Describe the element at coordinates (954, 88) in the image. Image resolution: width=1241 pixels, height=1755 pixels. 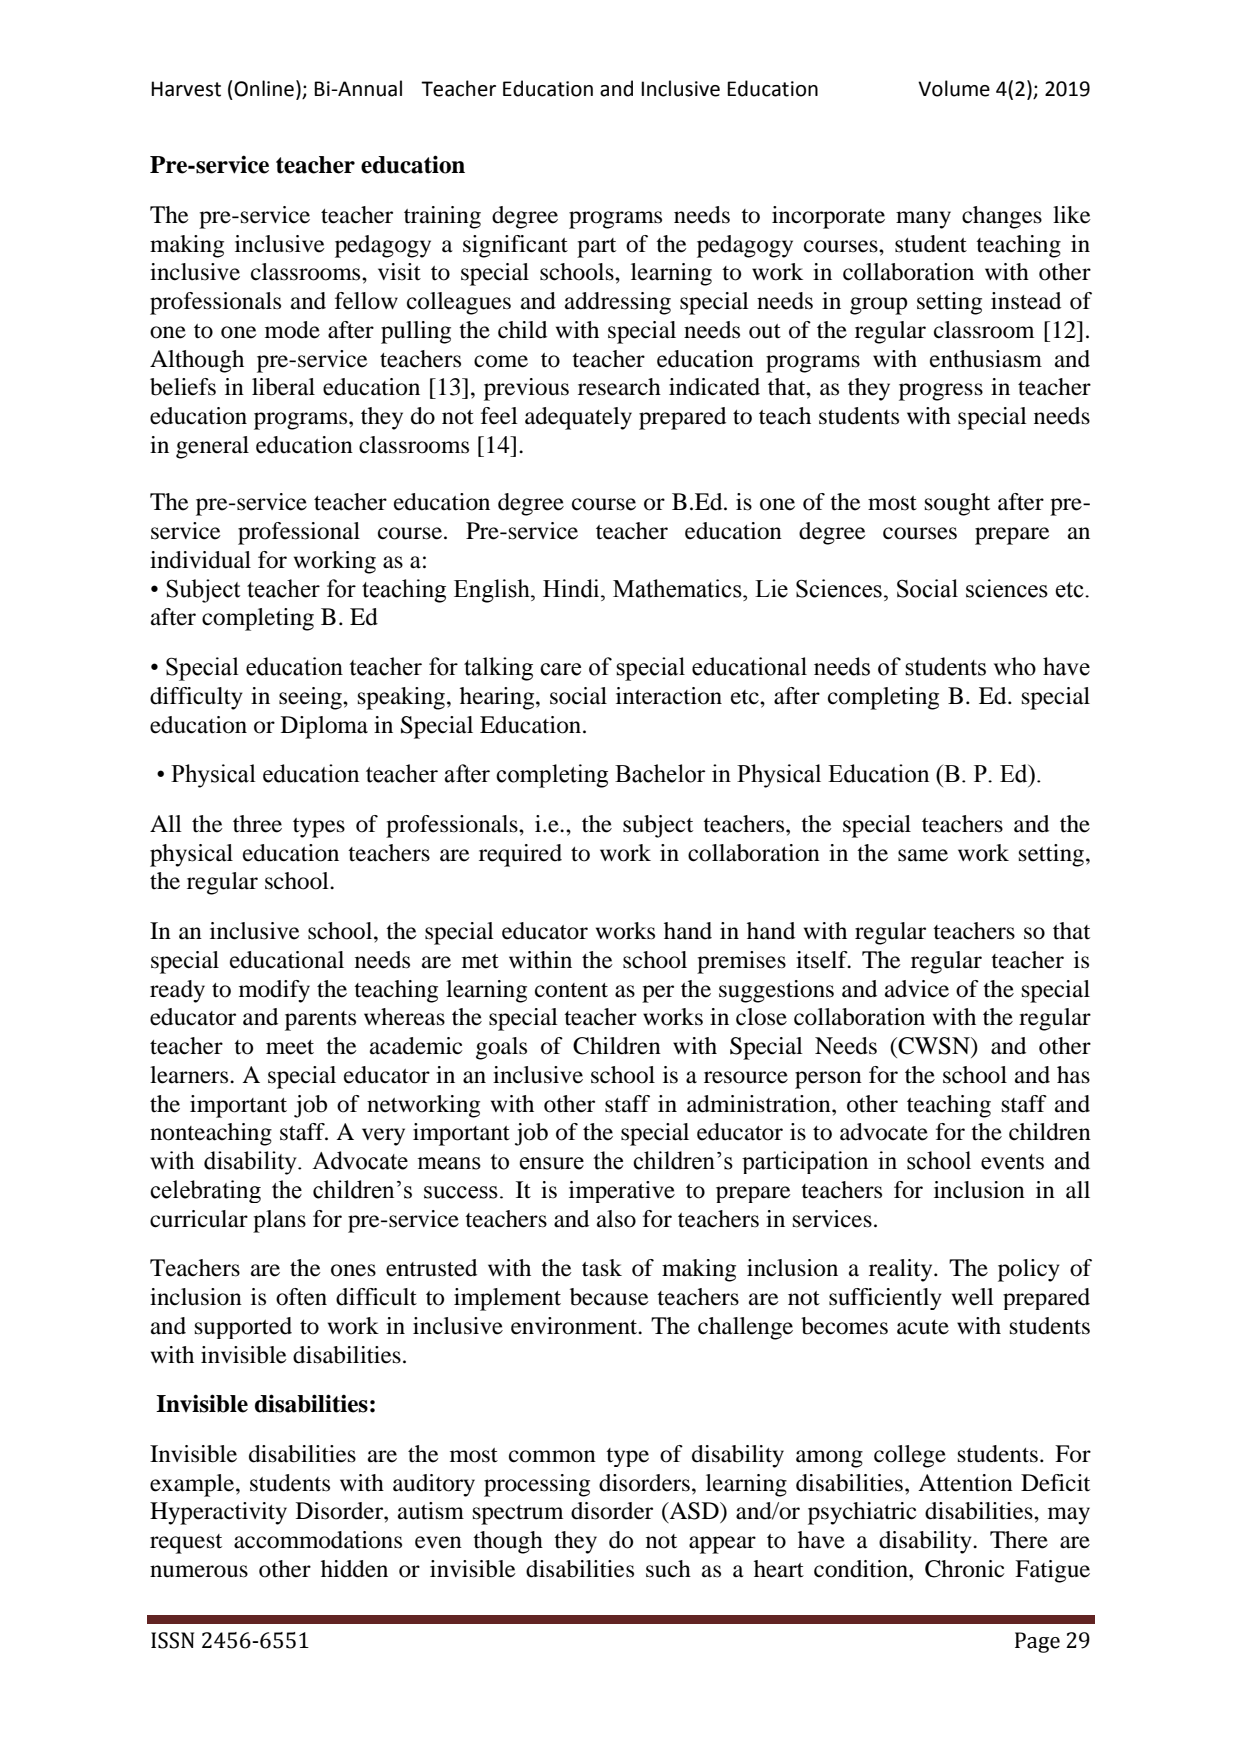
I see `Volume` at that location.
